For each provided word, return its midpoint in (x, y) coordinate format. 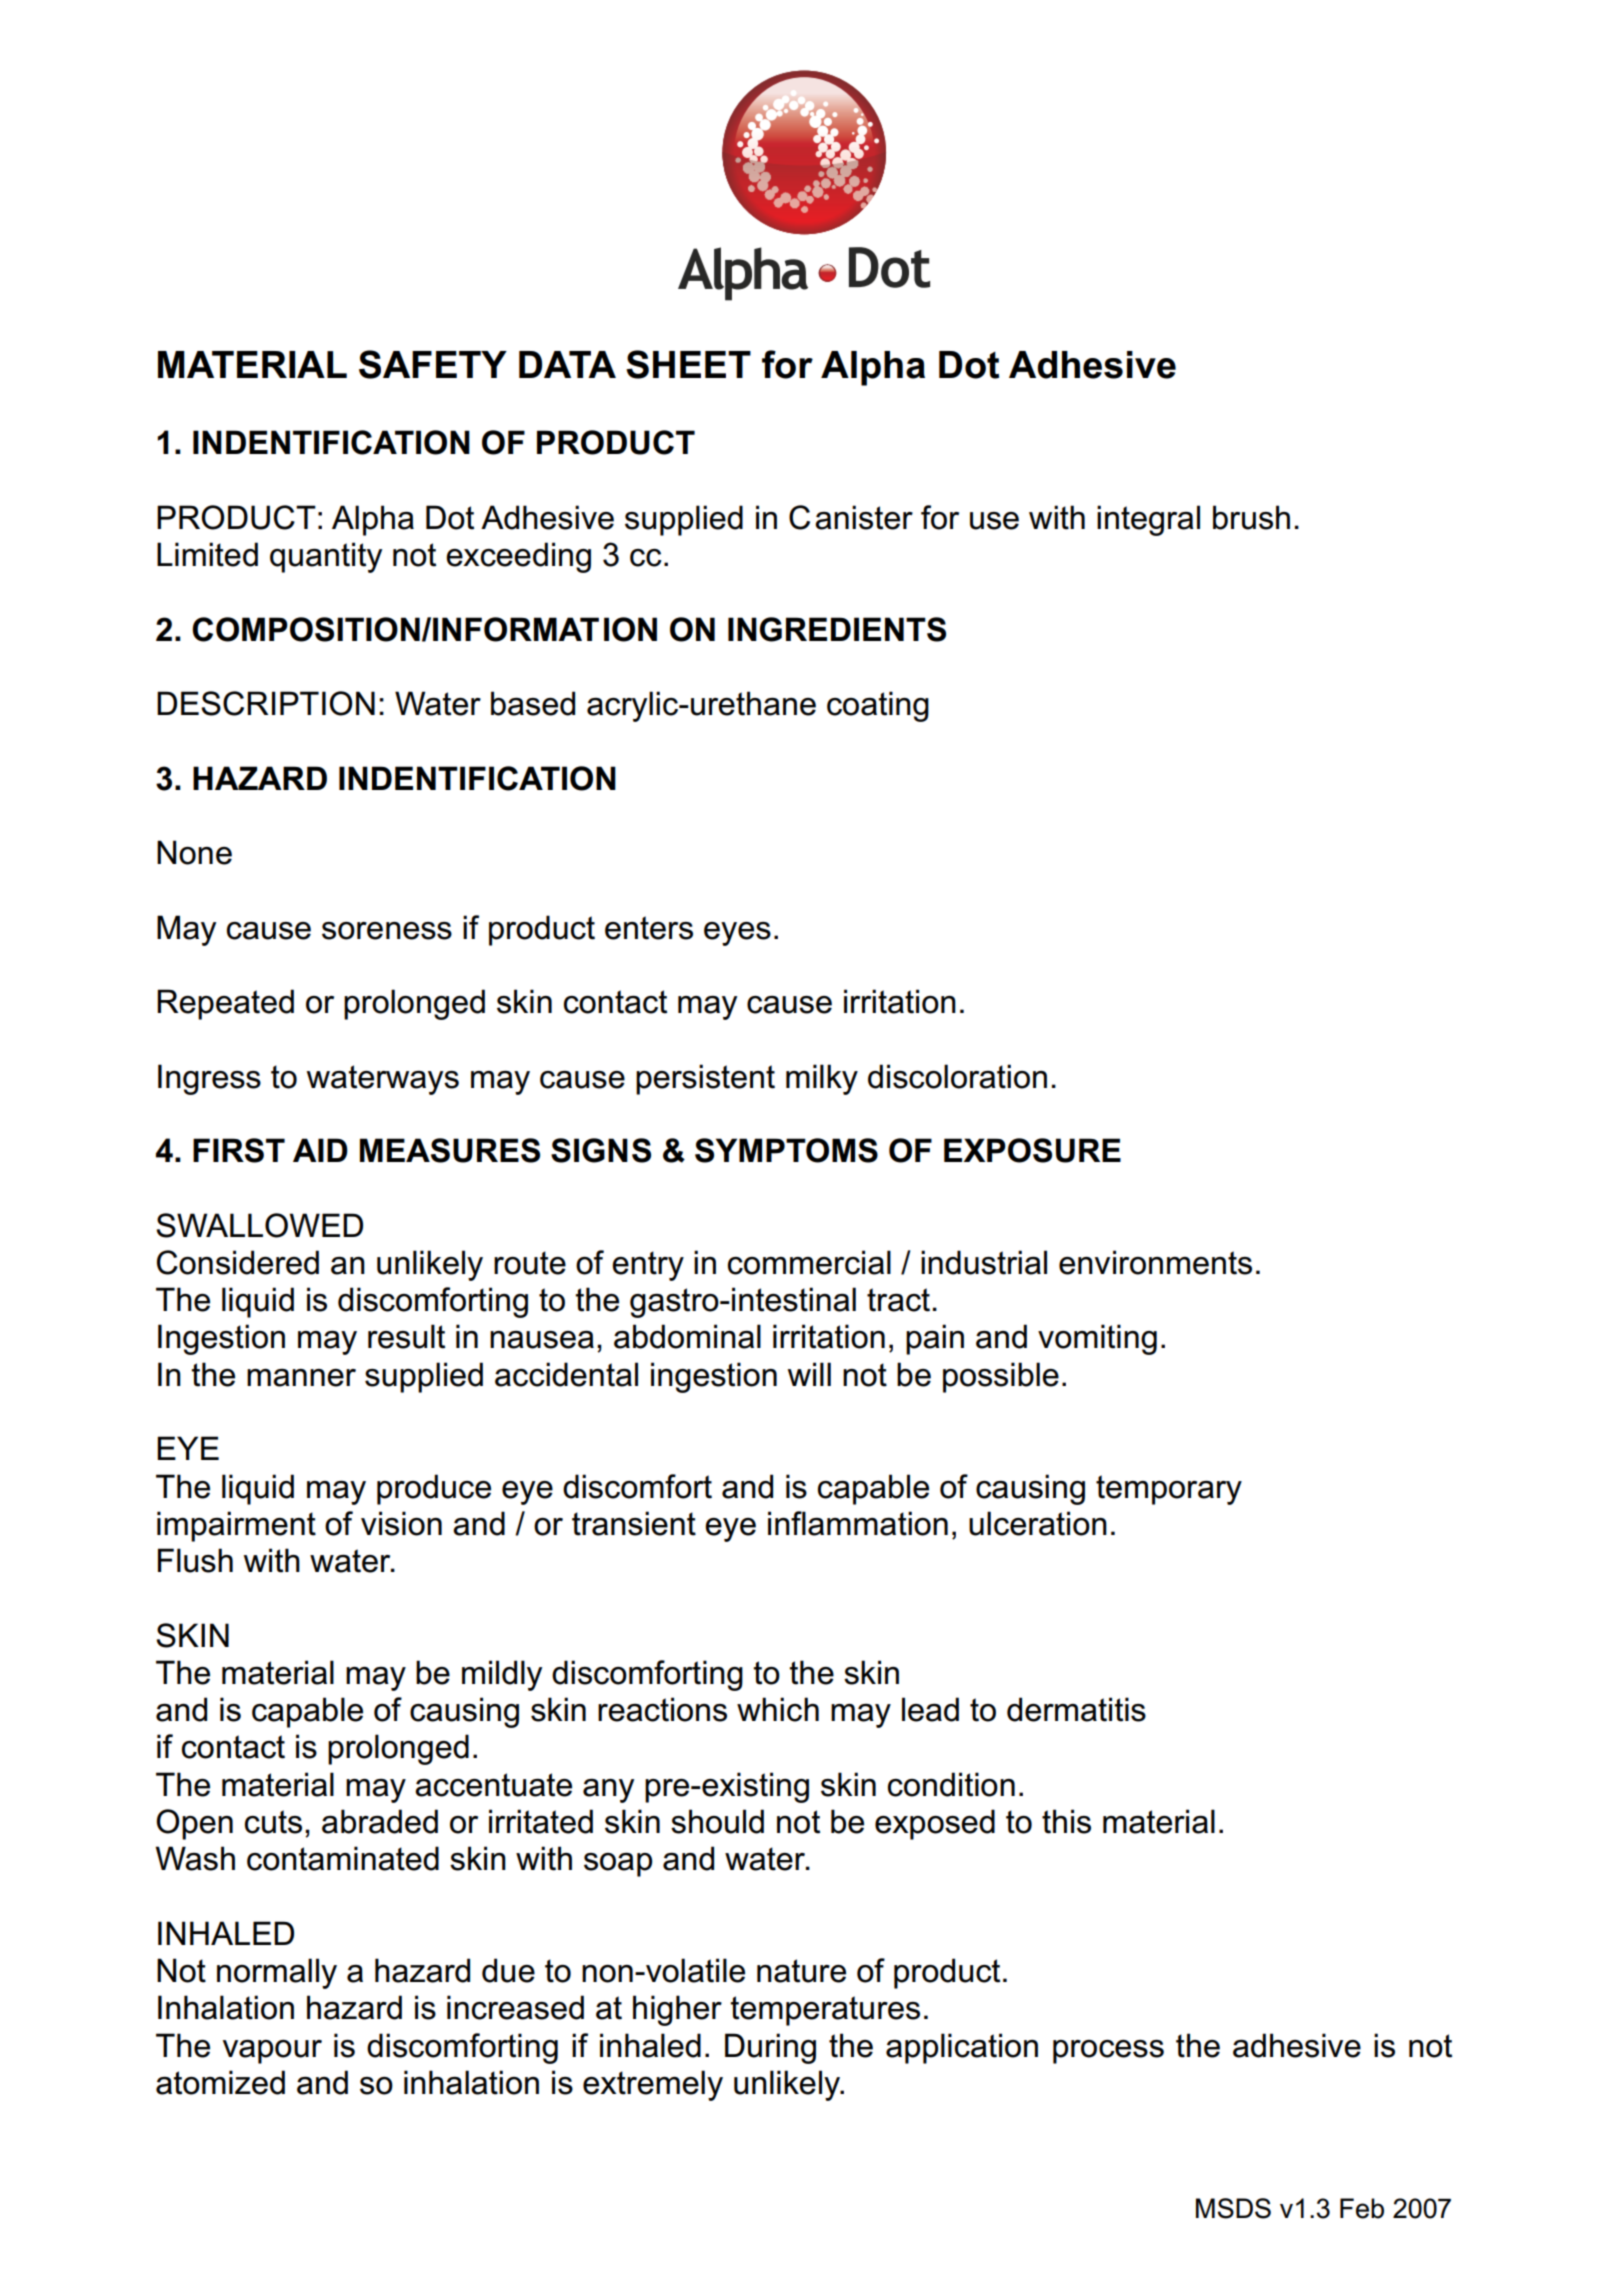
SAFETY (433, 364)
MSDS (1233, 2208)
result (406, 1336)
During (770, 2048)
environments (1155, 1262)
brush (1251, 517)
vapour (272, 2052)
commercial (809, 1262)
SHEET (688, 364)
